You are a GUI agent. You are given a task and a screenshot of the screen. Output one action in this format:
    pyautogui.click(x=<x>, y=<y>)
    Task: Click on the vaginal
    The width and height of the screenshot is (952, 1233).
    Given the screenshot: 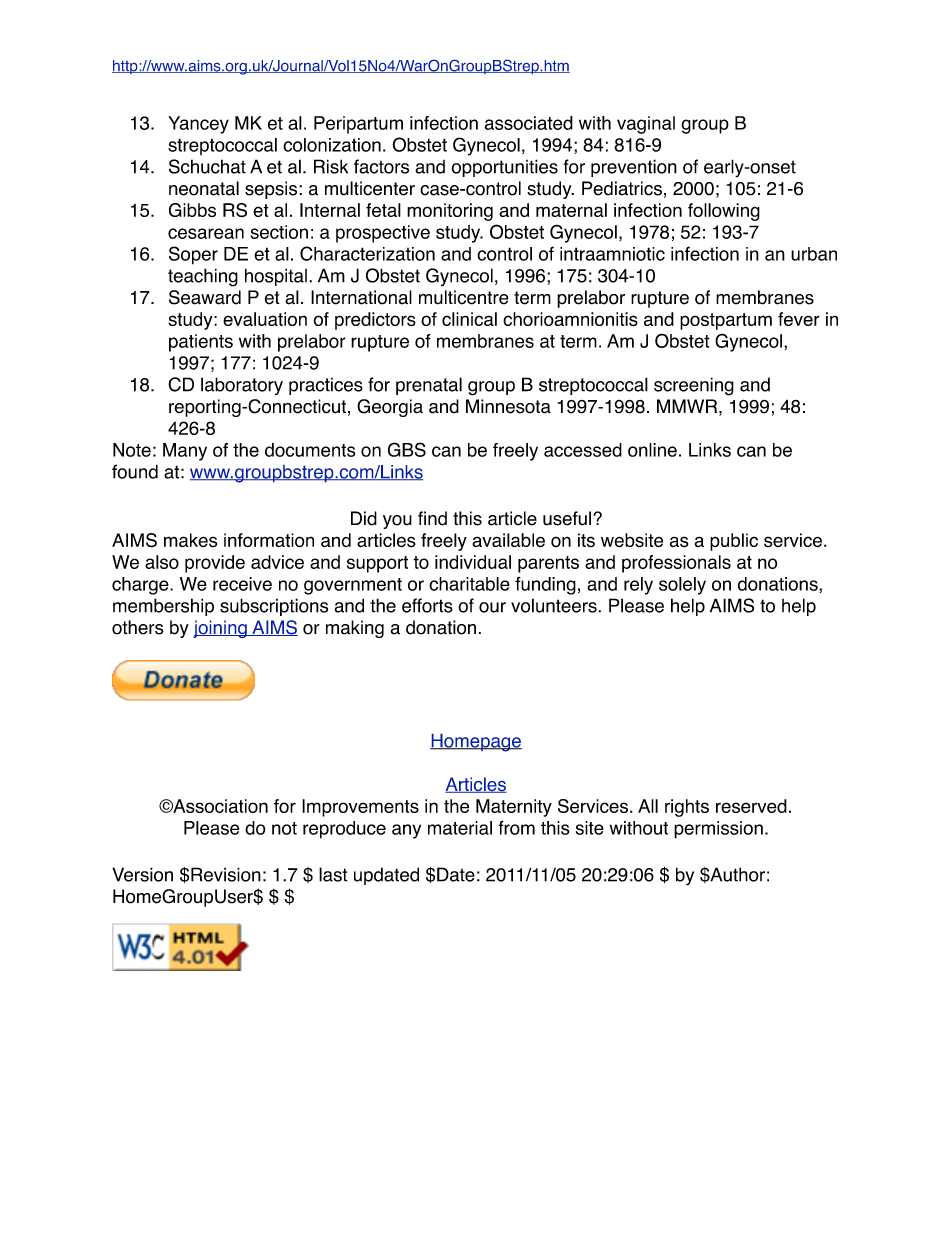 What is the action you would take?
    pyautogui.click(x=646, y=125)
